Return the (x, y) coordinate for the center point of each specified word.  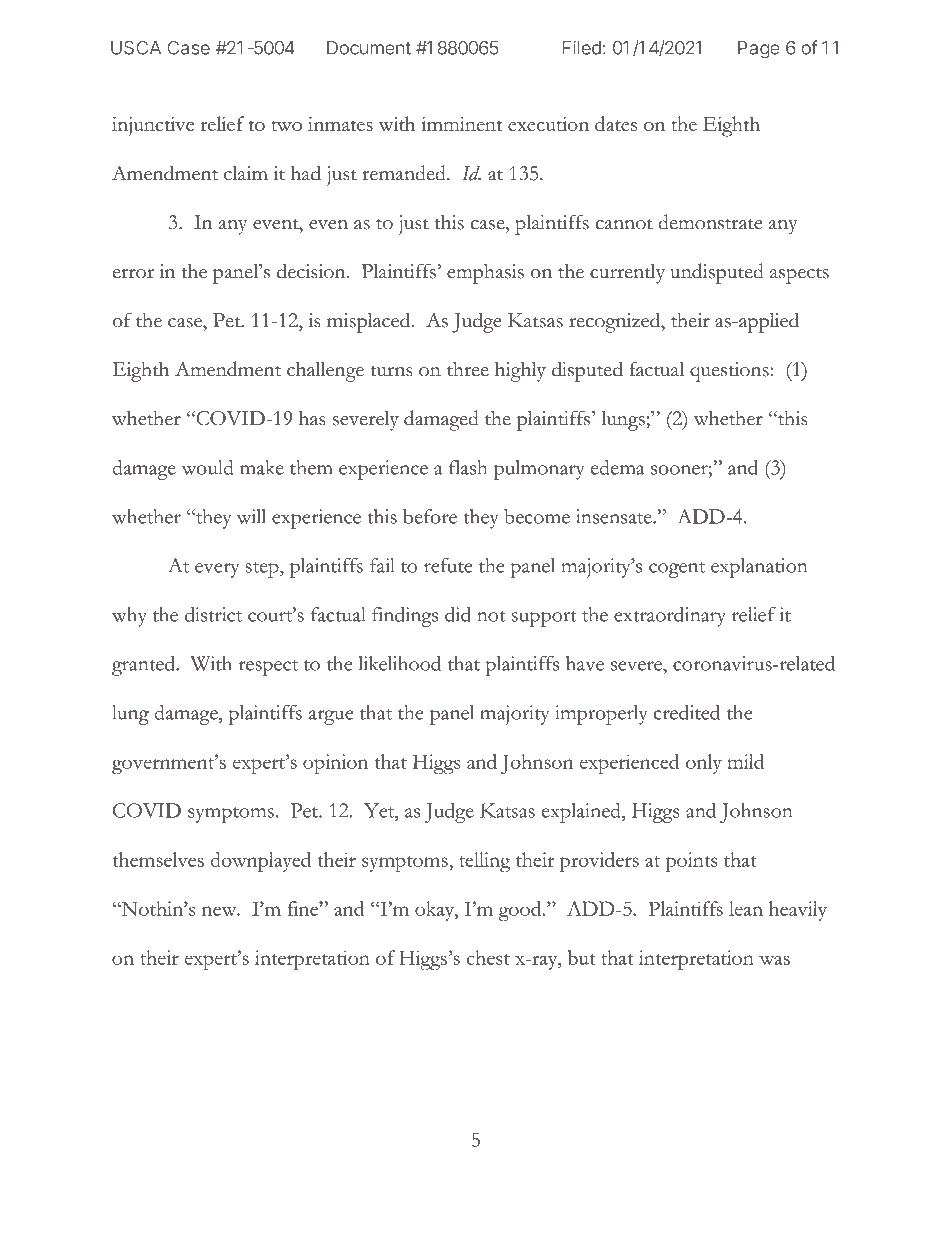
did (458, 614)
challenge (325, 372)
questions (730, 372)
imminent (461, 124)
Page (759, 50)
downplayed (260, 862)
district (213, 614)
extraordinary (670, 617)
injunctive (153, 126)
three (468, 369)
